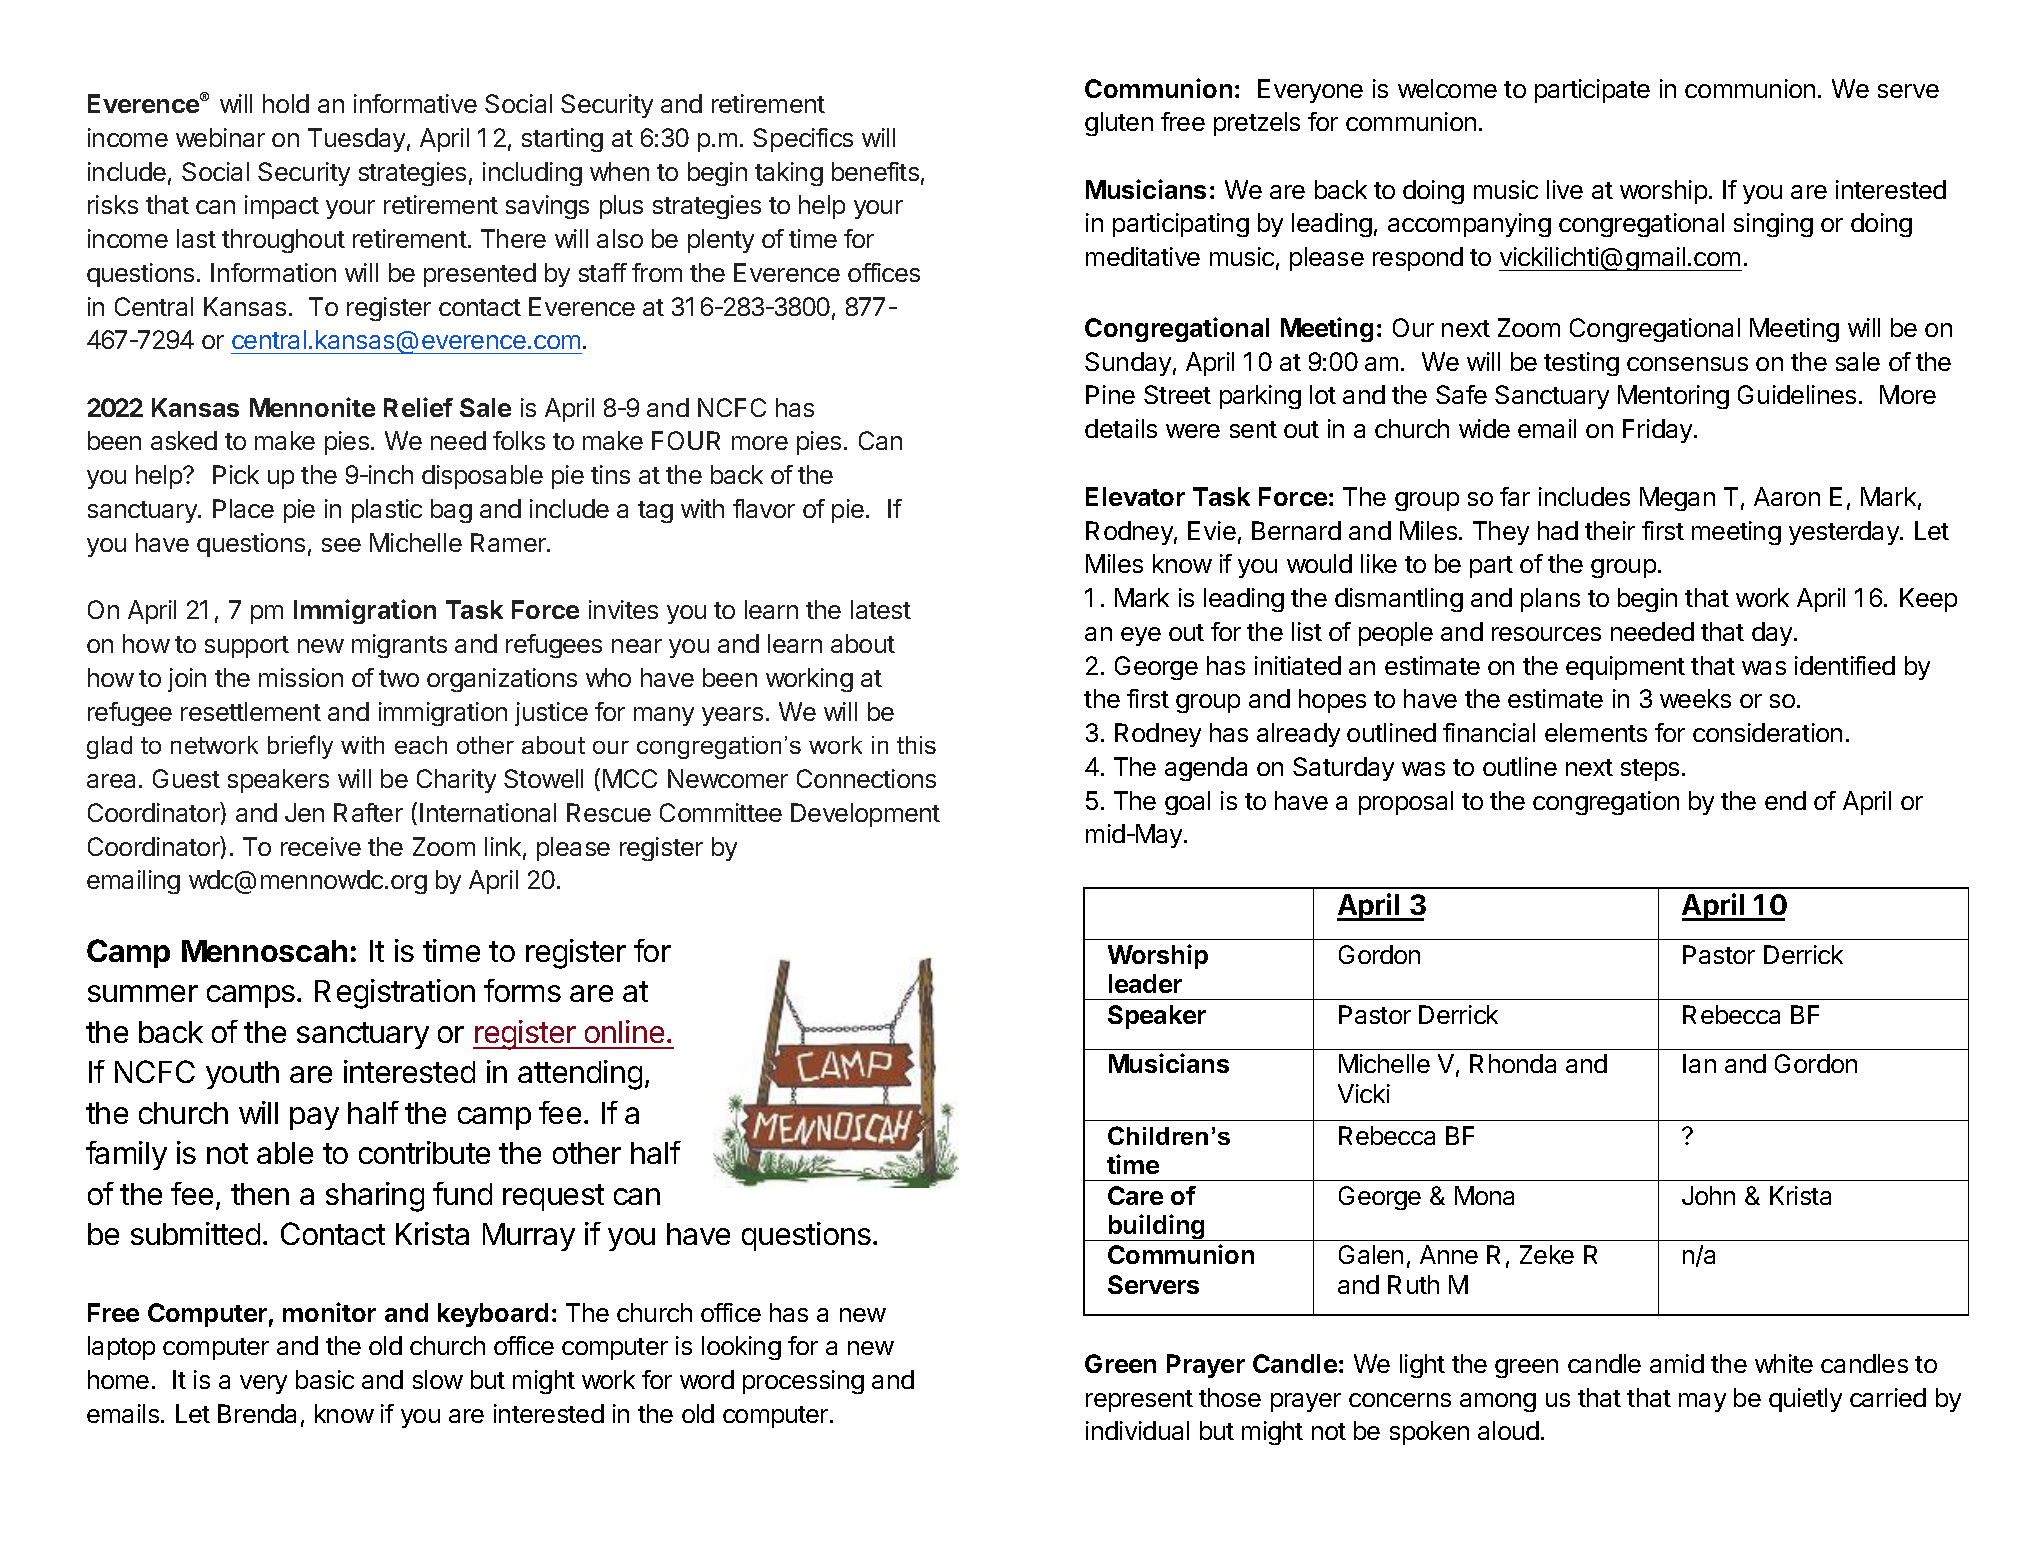  I want to click on basic, so click(325, 1379).
